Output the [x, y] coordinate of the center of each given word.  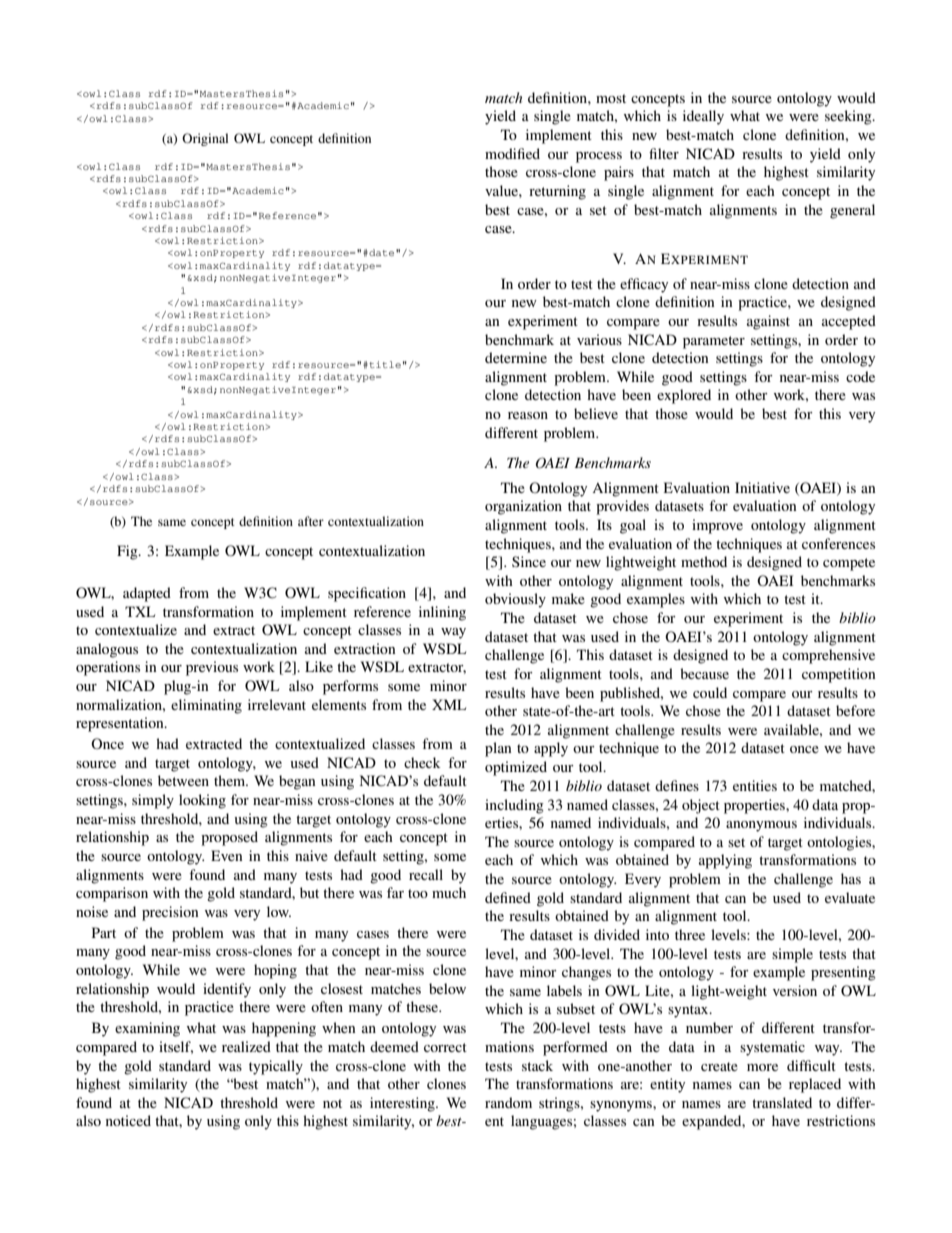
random [508, 1102]
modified [512, 153]
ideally [703, 117]
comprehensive [828, 656]
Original [205, 139]
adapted [147, 594]
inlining [442, 613]
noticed [128, 1120]
